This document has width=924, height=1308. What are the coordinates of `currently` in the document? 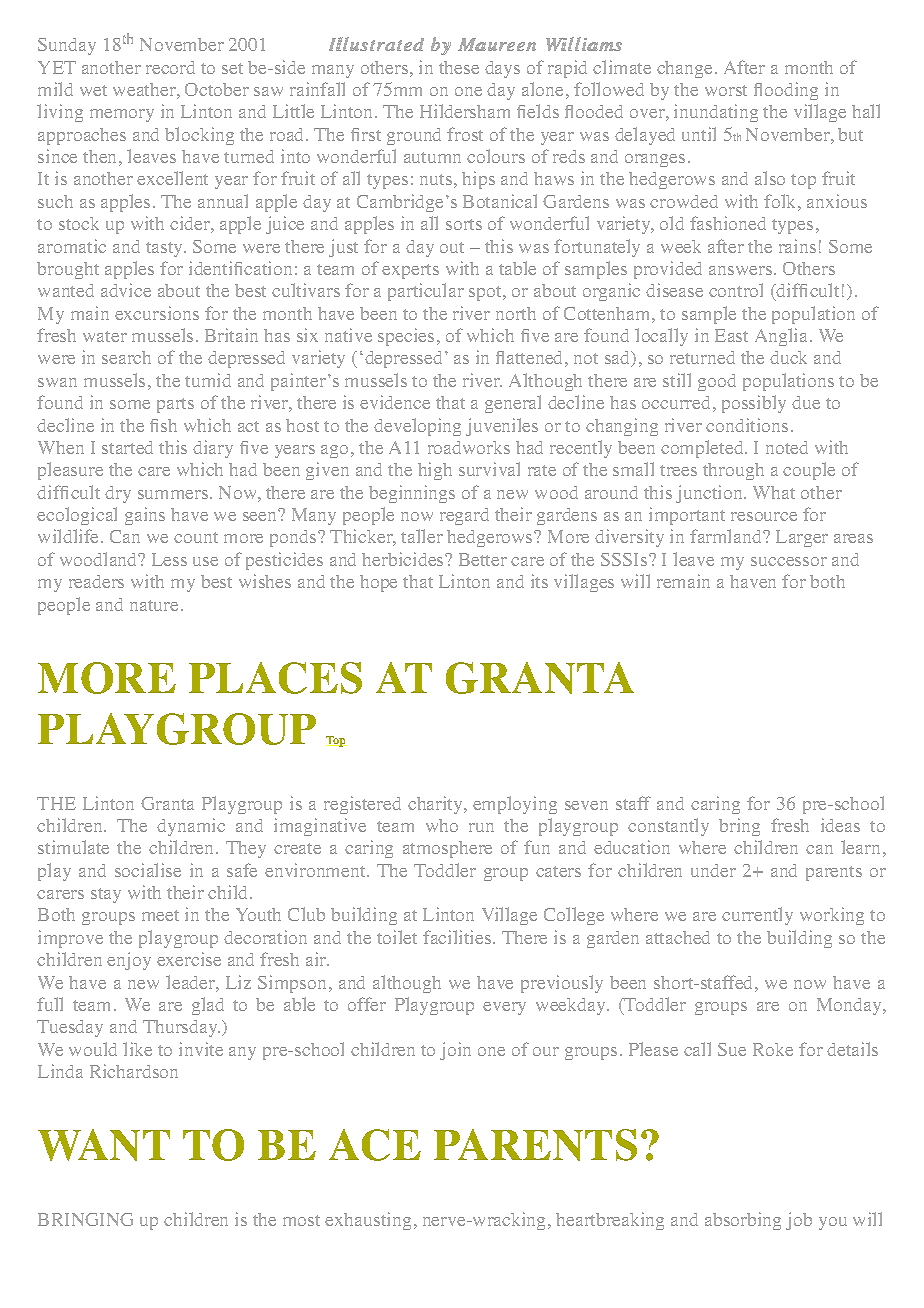 It's located at (757, 916).
